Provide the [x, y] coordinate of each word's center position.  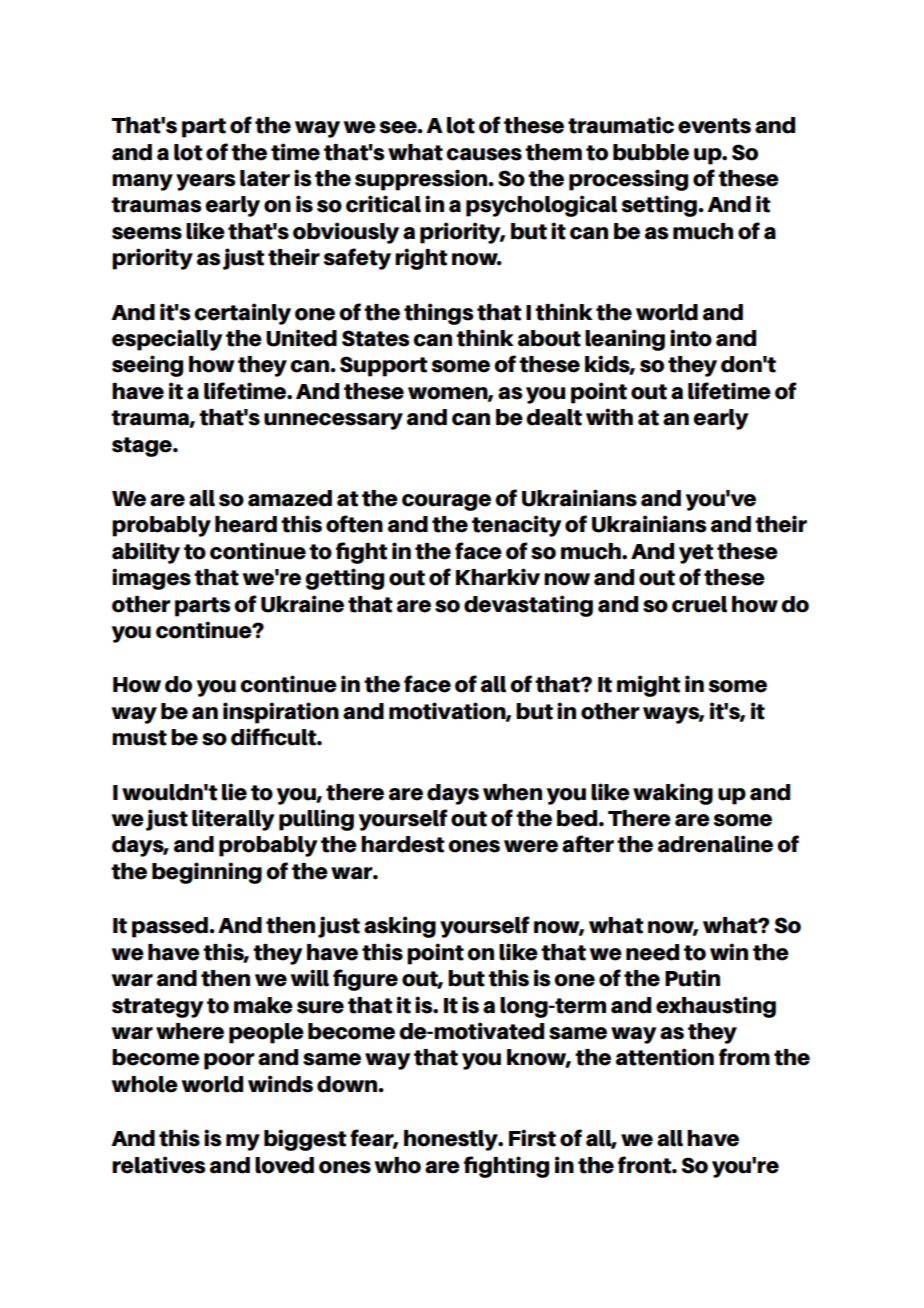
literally [233, 820]
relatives [159, 1165]
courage [446, 502]
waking [673, 794]
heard [246, 524]
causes [484, 154]
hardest [403, 844]
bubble [651, 152]
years [206, 182]
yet [696, 554]
